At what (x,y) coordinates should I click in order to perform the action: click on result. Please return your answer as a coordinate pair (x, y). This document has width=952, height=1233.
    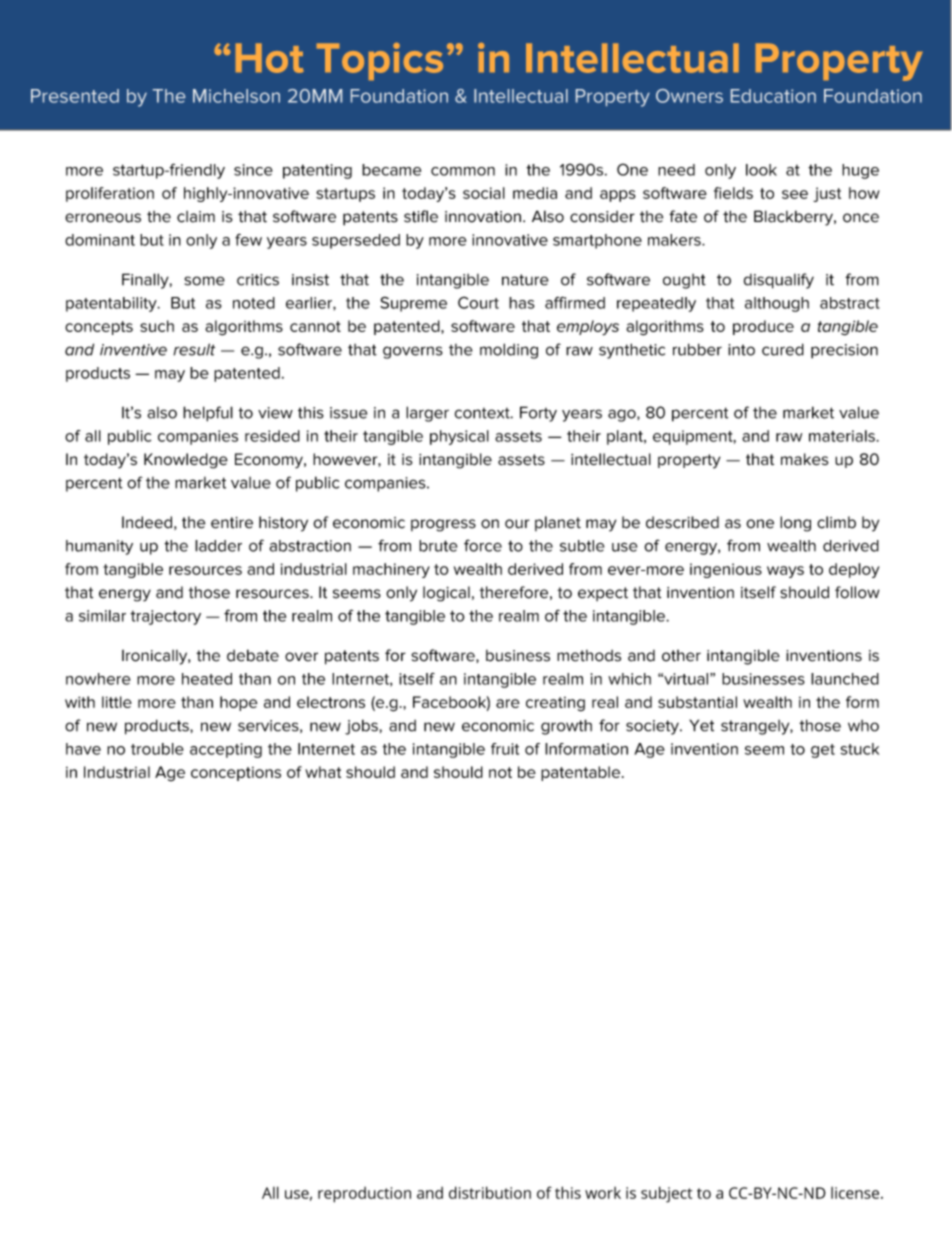
    Looking at the image, I should click on (194, 349).
